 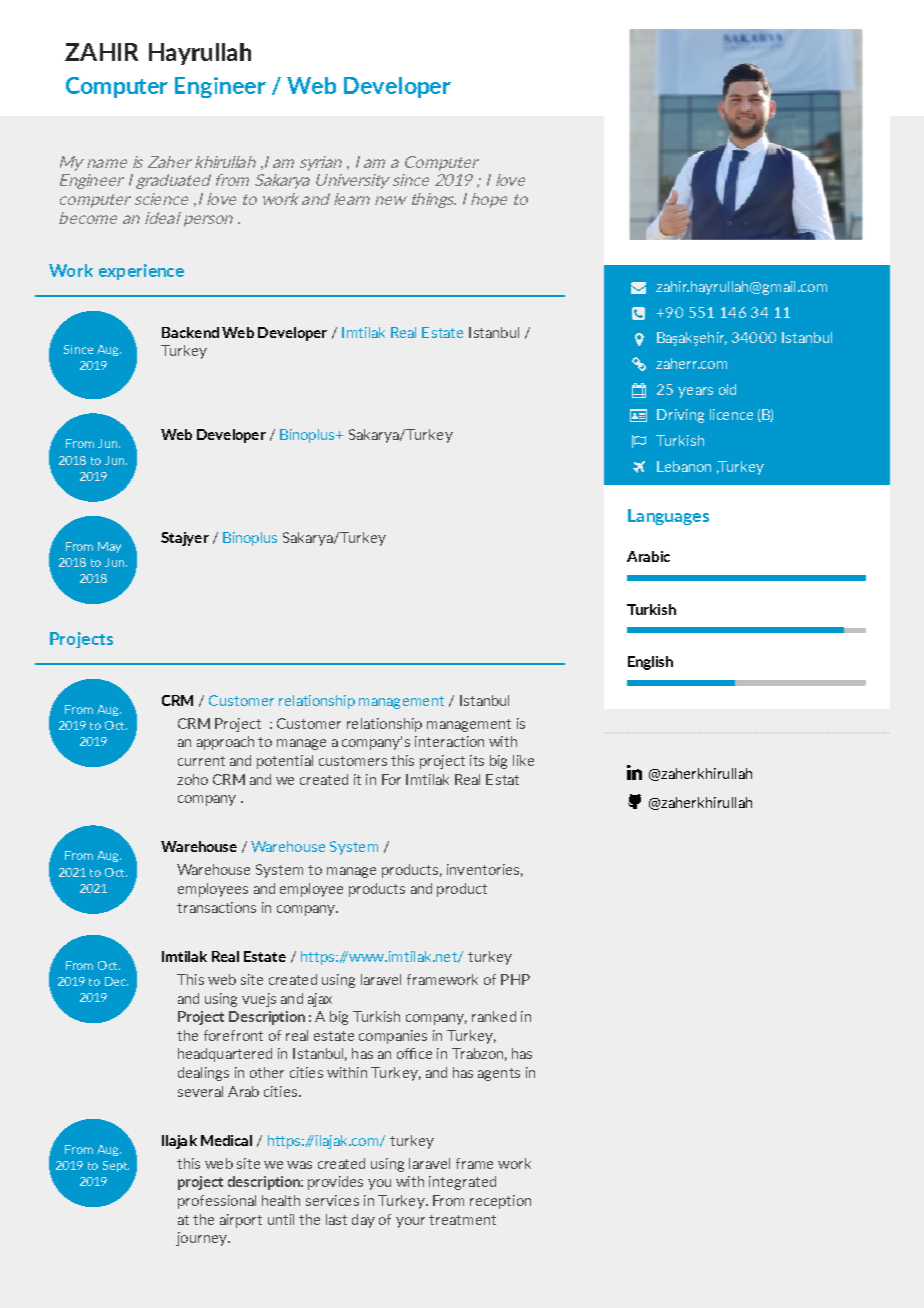 What do you see at coordinates (695, 392) in the screenshot?
I see `years` at bounding box center [695, 392].
